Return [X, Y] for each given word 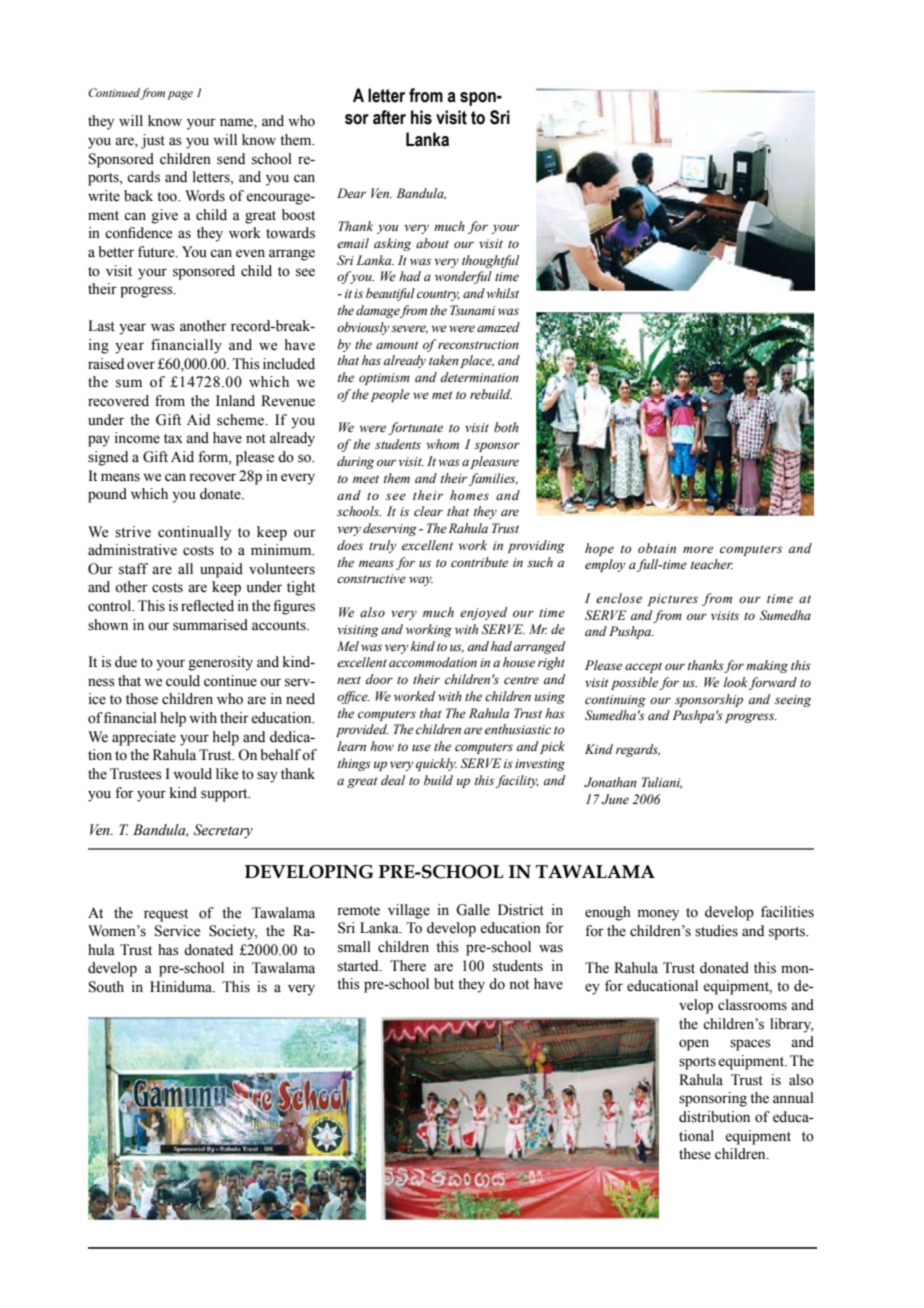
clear [428, 511]
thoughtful [490, 261]
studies [716, 931]
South [106, 987]
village [409, 911]
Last [101, 326]
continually [194, 533]
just [153, 141]
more [698, 550]
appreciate [144, 738]
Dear [351, 193]
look [735, 682]
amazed [498, 327]
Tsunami [472, 310]
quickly [436, 764]
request [166, 915]
